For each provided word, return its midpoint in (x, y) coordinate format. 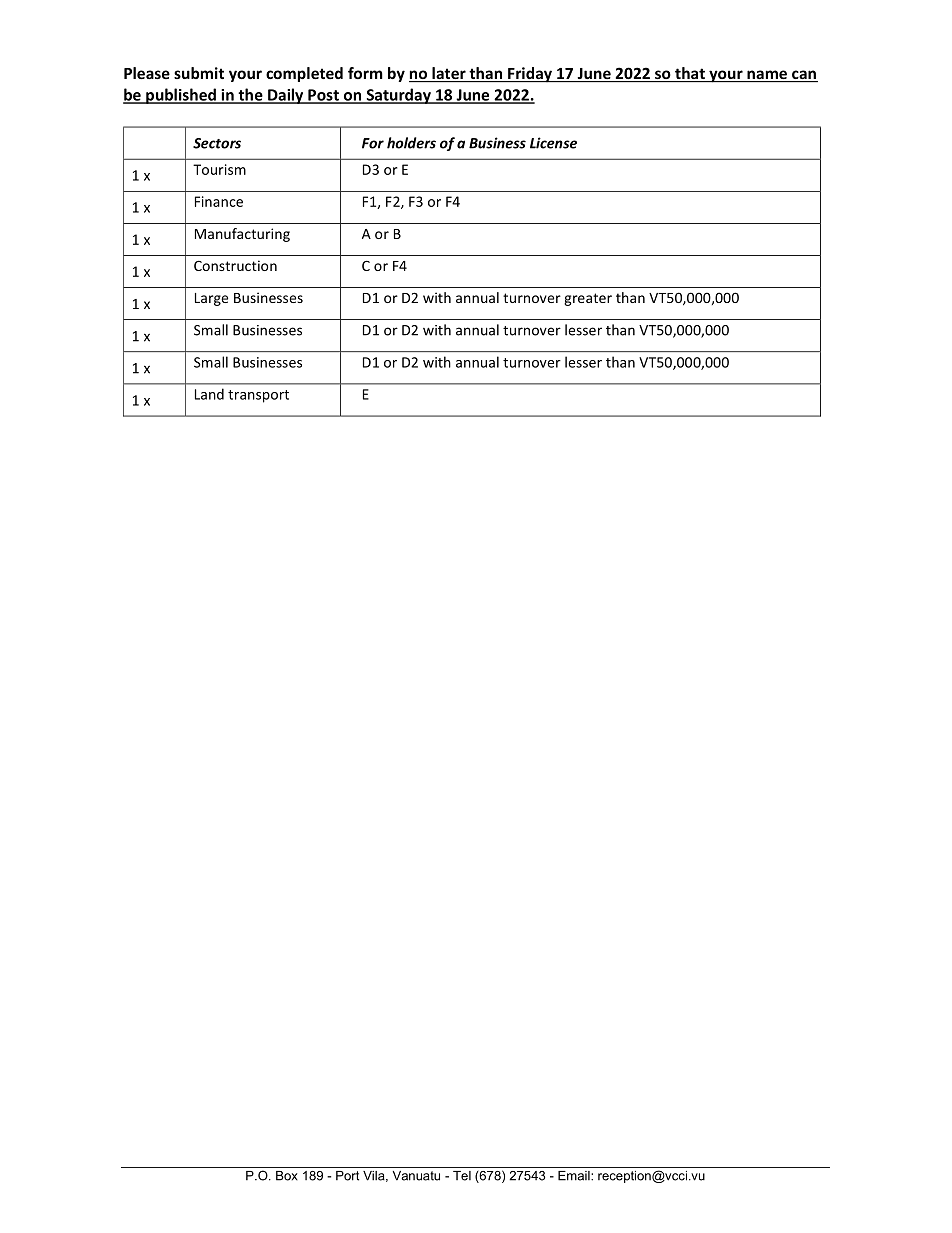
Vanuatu (416, 1176)
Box (287, 1176)
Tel (462, 1176)
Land (209, 394)
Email (575, 1176)
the (250, 95)
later (449, 74)
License (553, 143)
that (690, 74)
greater (588, 299)
